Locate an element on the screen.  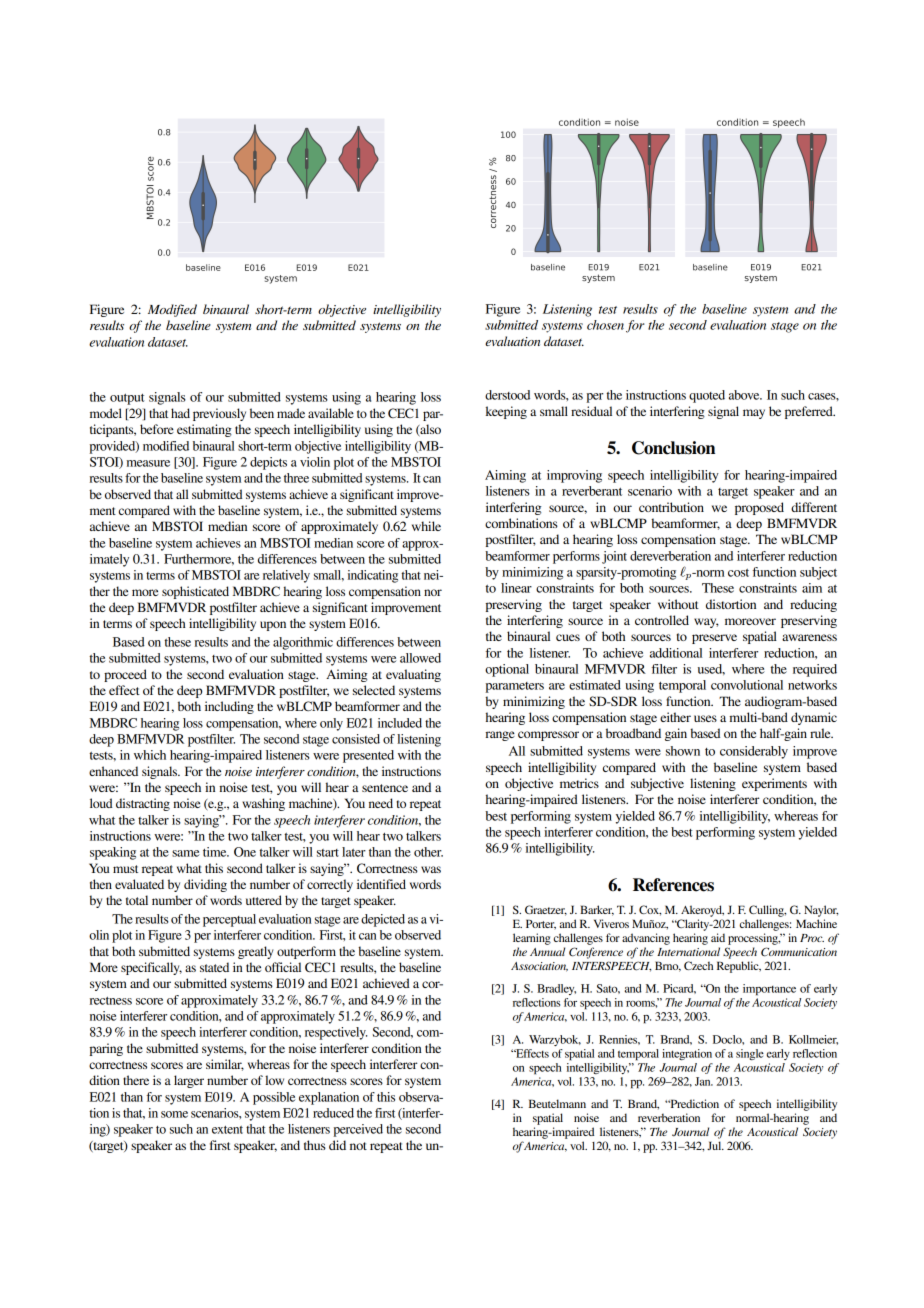
same is located at coordinates (186, 853).
